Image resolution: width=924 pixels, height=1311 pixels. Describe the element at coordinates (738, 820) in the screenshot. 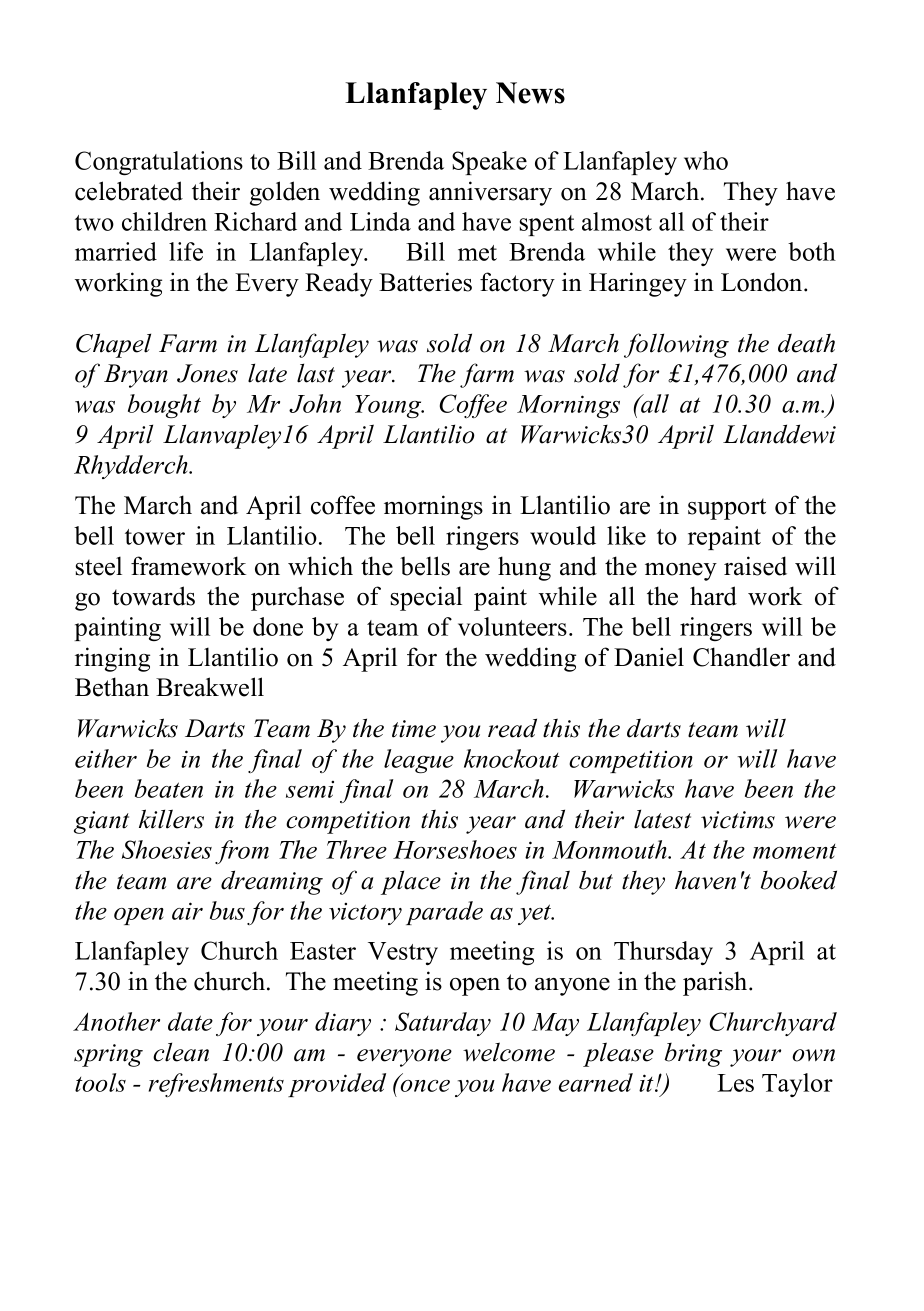

I see `victims` at that location.
